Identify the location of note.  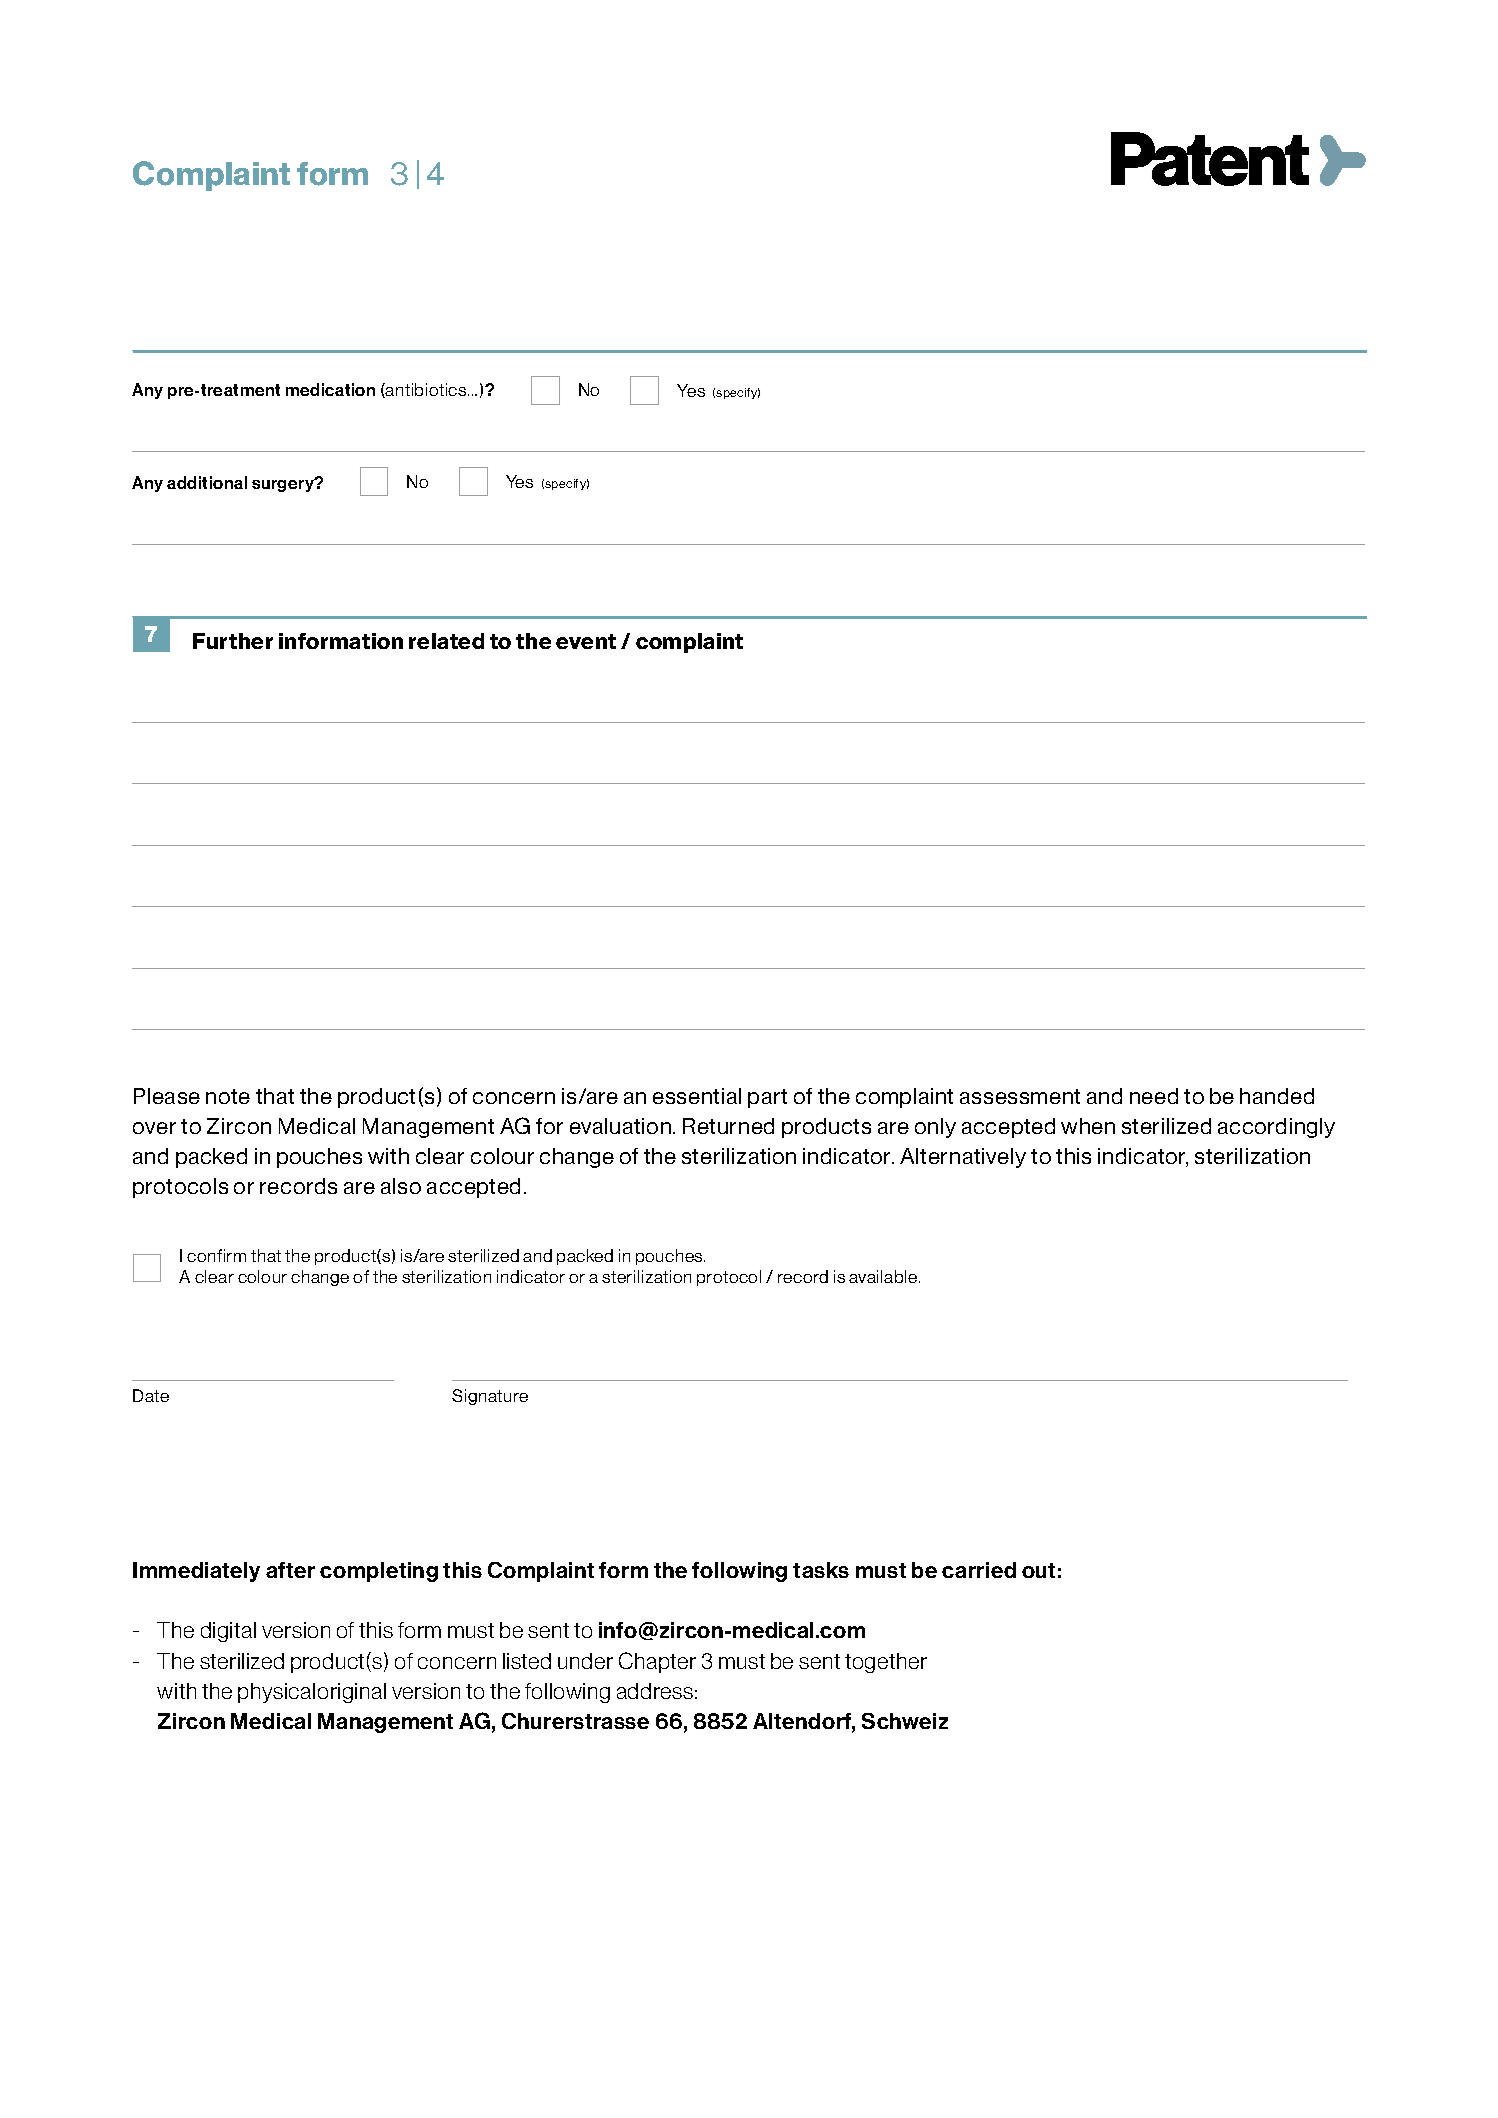
(228, 1096).
